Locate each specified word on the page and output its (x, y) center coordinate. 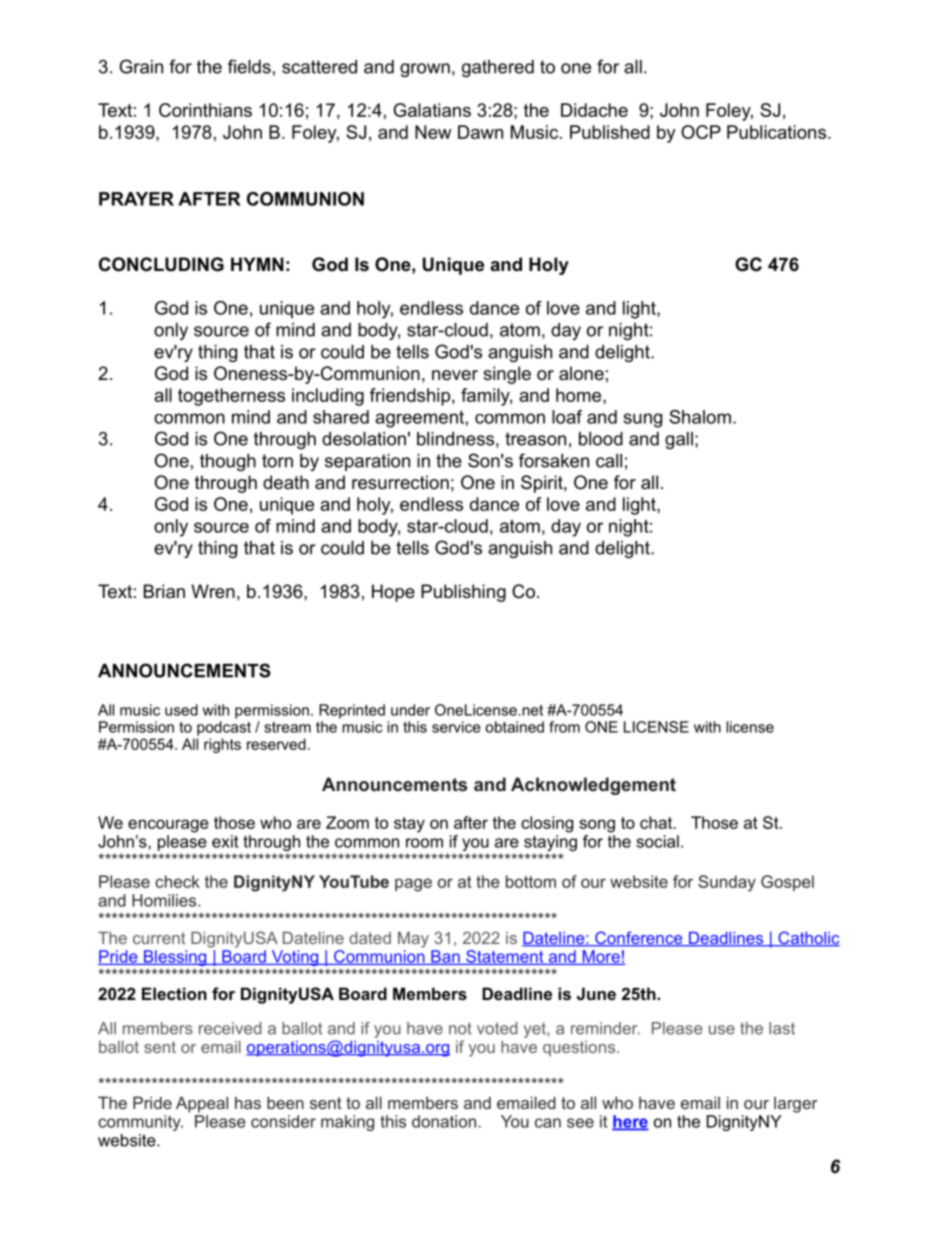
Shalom (700, 417)
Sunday (727, 883)
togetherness (231, 397)
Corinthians (205, 110)
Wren (213, 591)
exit (225, 841)
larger (796, 1104)
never (455, 375)
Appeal (202, 1104)
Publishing (463, 593)
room (424, 843)
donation (444, 1121)
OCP (701, 132)
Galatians (432, 110)
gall (679, 440)
